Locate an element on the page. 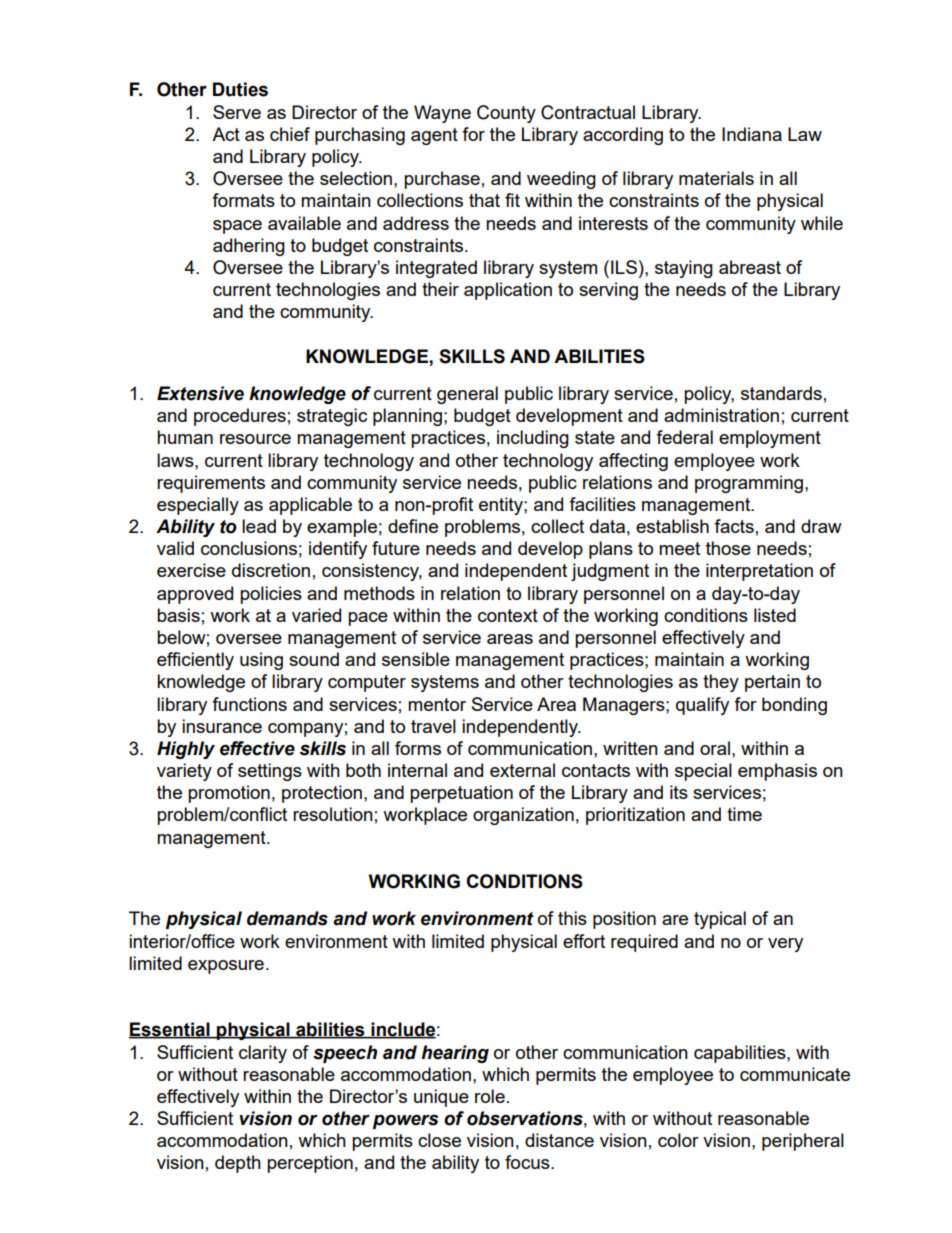 The width and height of the page is (952, 1233). depth is located at coordinates (238, 1164).
